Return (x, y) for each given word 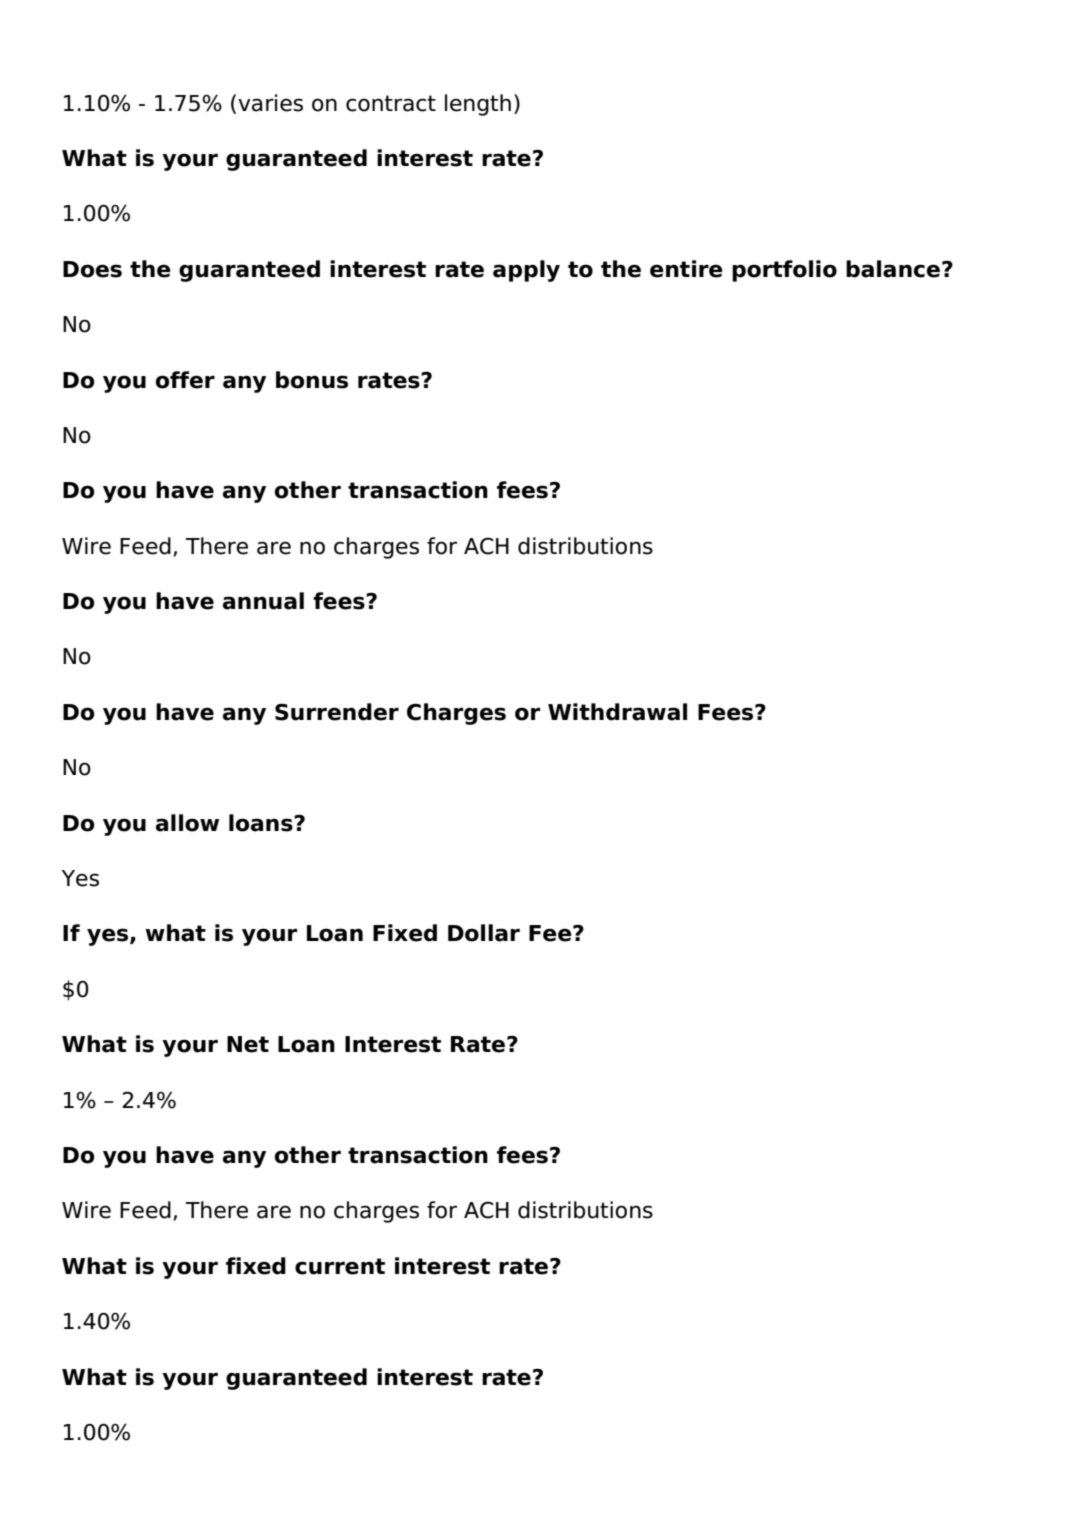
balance (893, 269)
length (478, 105)
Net (248, 1044)
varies (270, 103)
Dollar (484, 933)
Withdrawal (617, 712)
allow (187, 823)
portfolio (784, 271)
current (340, 1266)
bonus (312, 380)
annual (263, 601)
